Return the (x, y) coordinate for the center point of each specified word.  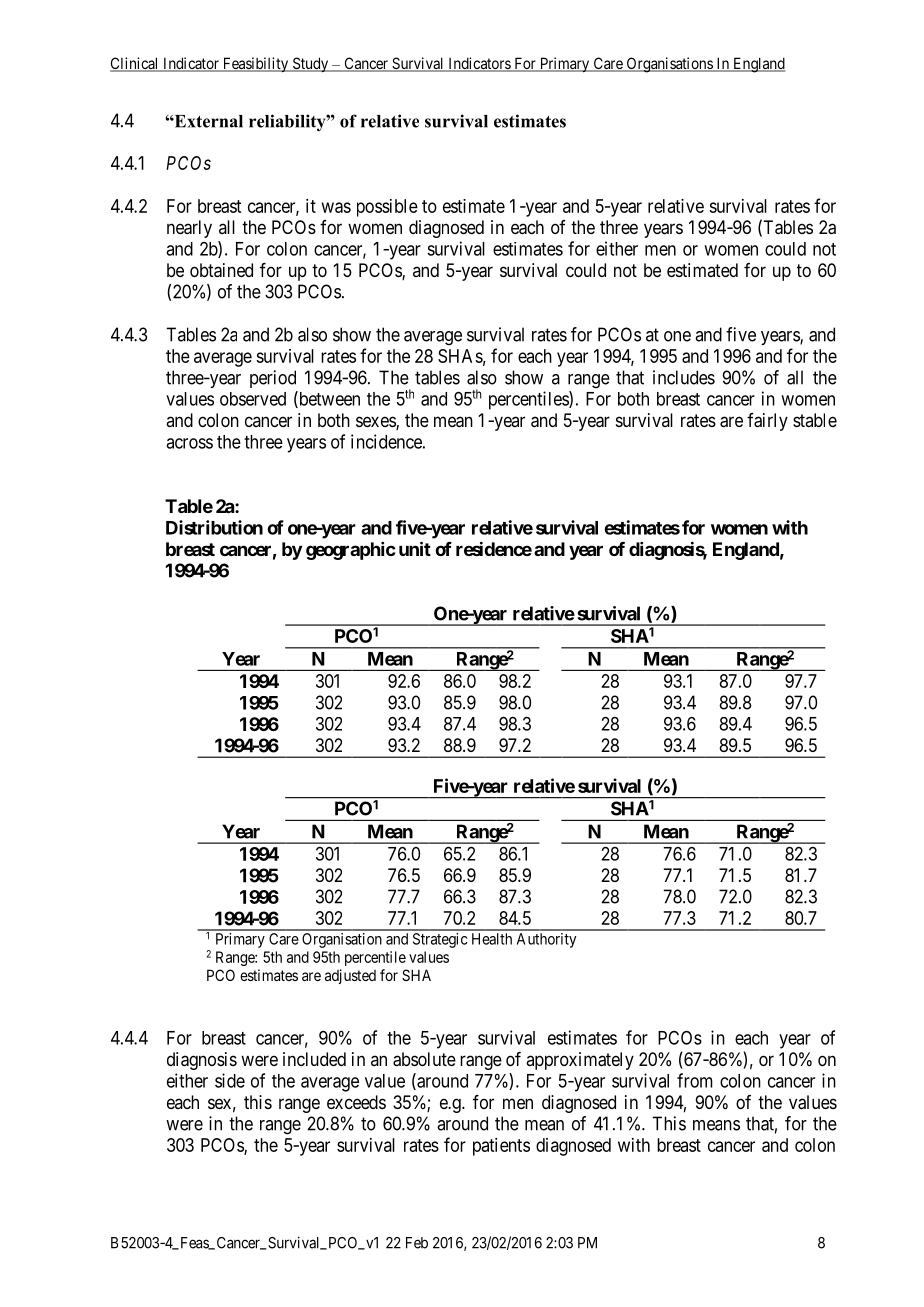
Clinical (135, 64)
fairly (767, 422)
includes (684, 377)
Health (492, 939)
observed (253, 399)
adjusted (350, 976)
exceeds (356, 1102)
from (695, 1080)
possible (387, 208)
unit (415, 548)
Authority (546, 940)
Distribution (214, 527)
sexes (376, 423)
